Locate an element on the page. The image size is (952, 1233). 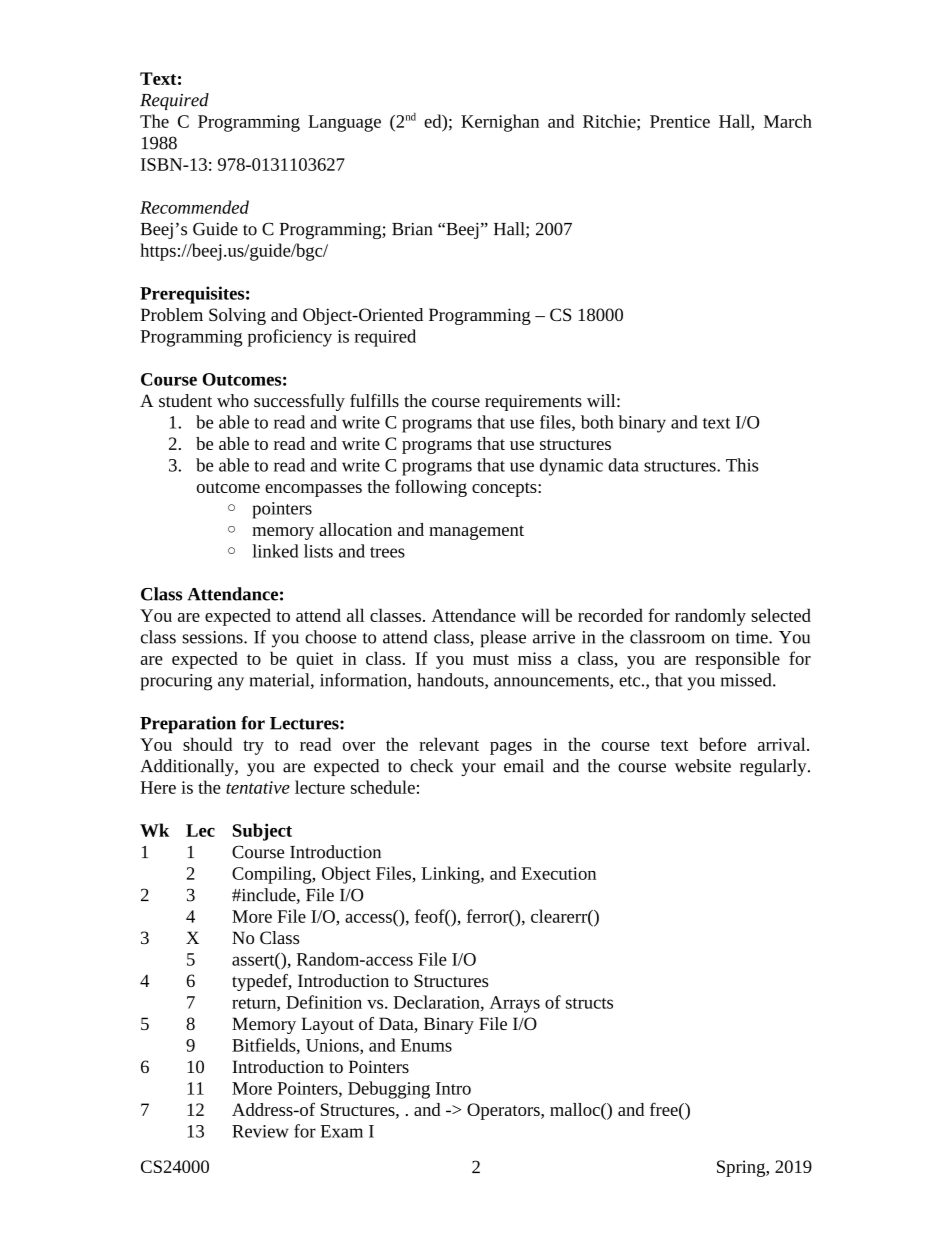
This is located at coordinates (742, 465).
